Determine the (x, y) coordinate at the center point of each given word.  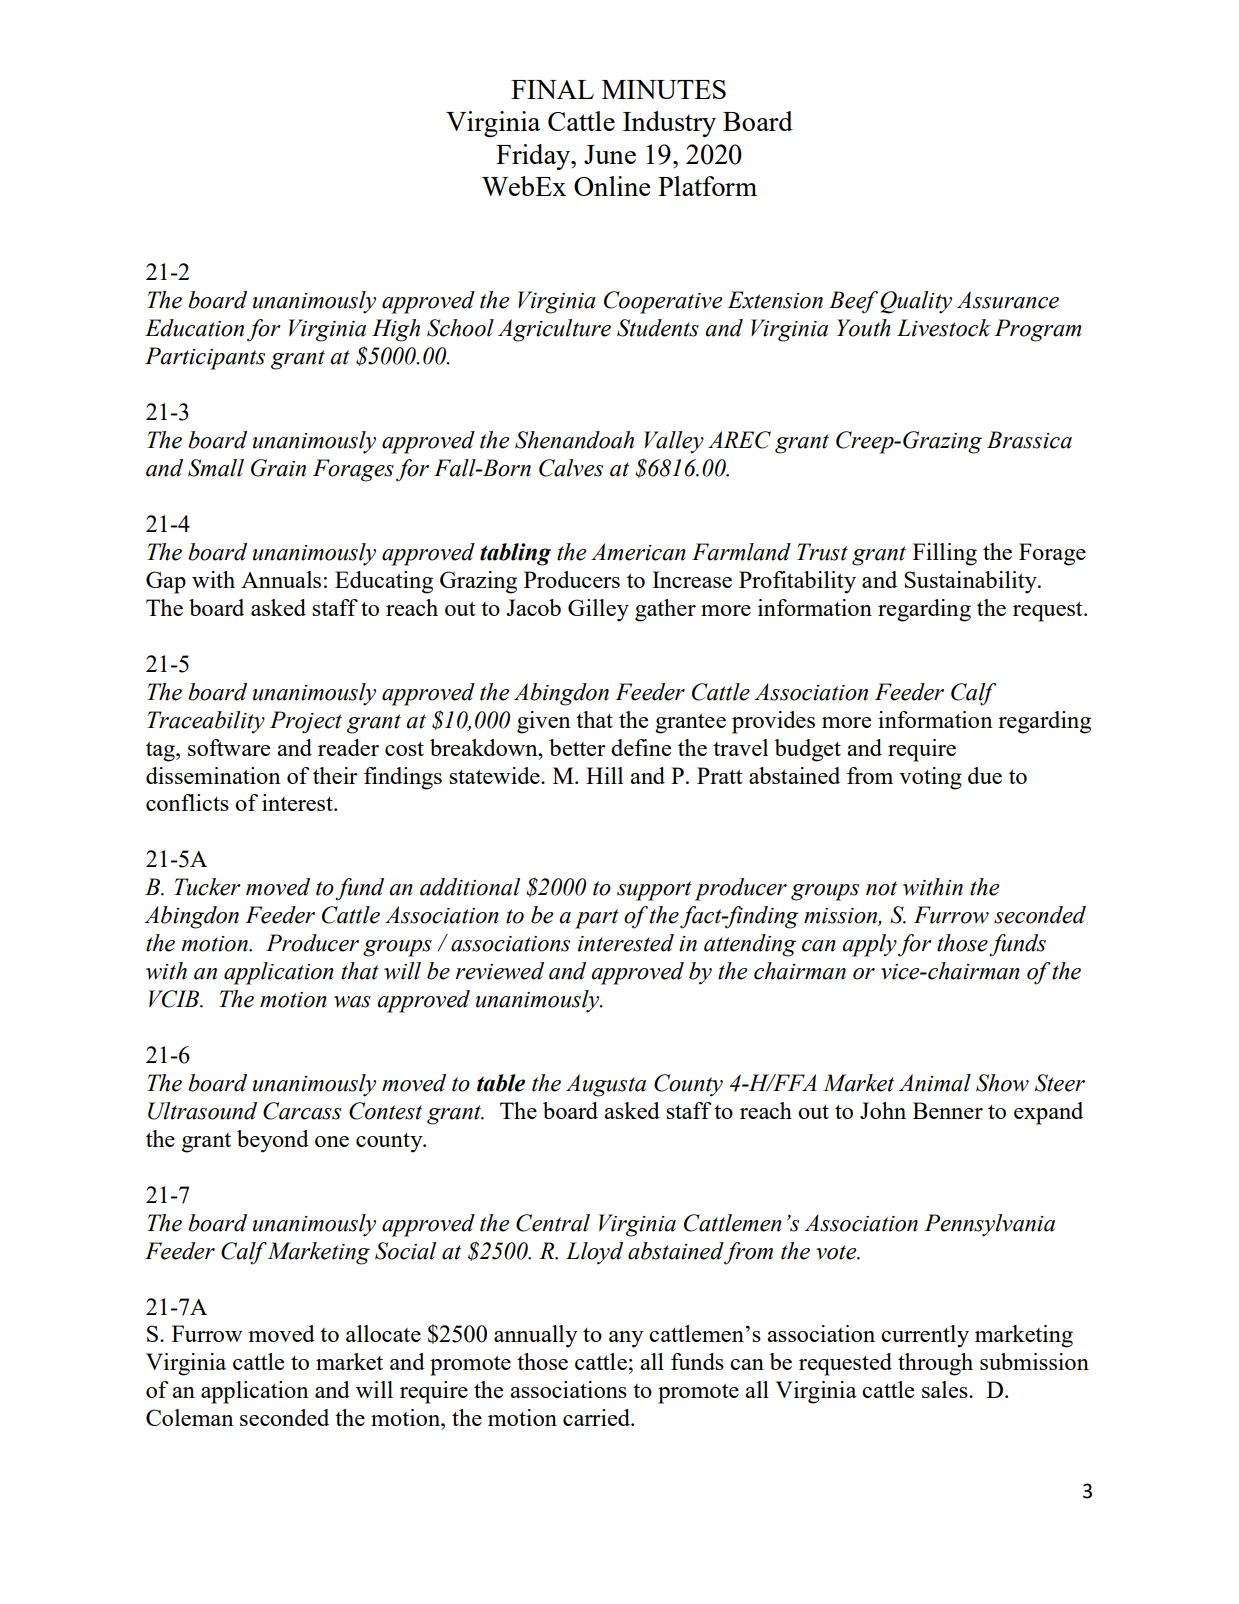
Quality (916, 302)
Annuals (281, 579)
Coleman (190, 1417)
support (654, 891)
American (638, 552)
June (610, 154)
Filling (945, 554)
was (352, 1002)
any (626, 1339)
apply (869, 945)
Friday (534, 157)
